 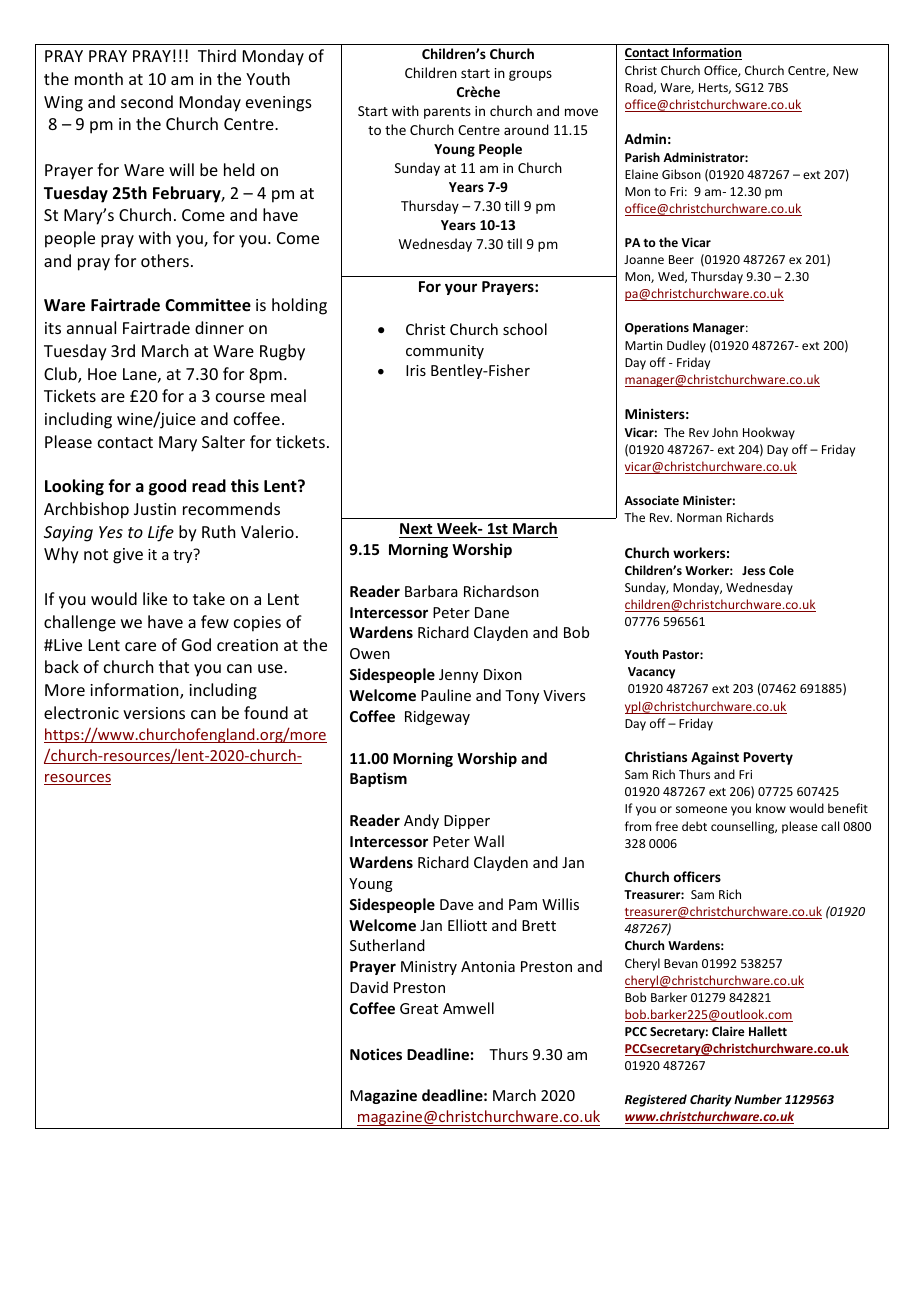 I want to click on Notices, so click(x=376, y=1054).
